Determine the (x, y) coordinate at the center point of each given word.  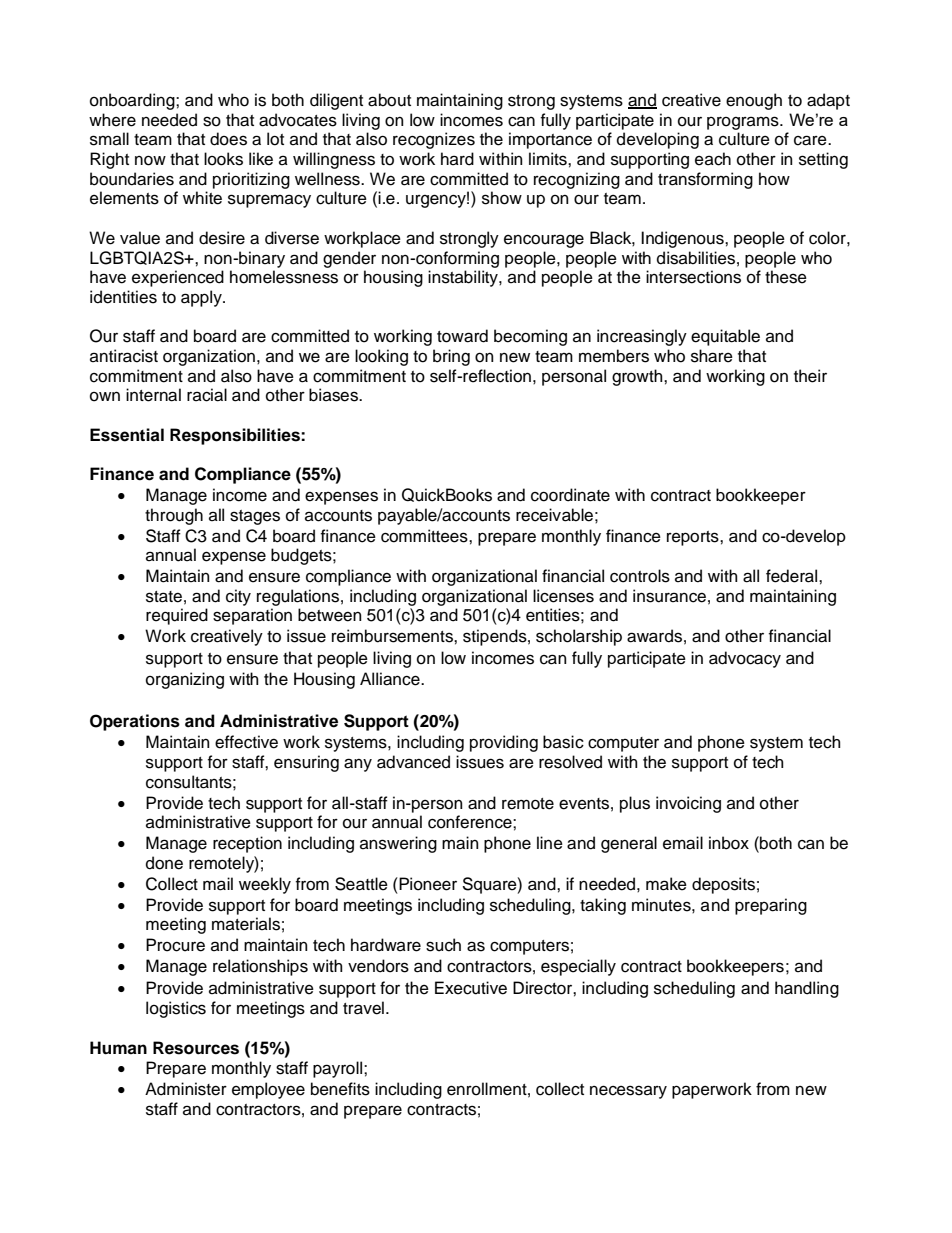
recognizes (434, 140)
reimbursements (393, 636)
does (228, 139)
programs (744, 123)
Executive (471, 988)
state (164, 597)
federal (793, 576)
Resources (196, 1048)
